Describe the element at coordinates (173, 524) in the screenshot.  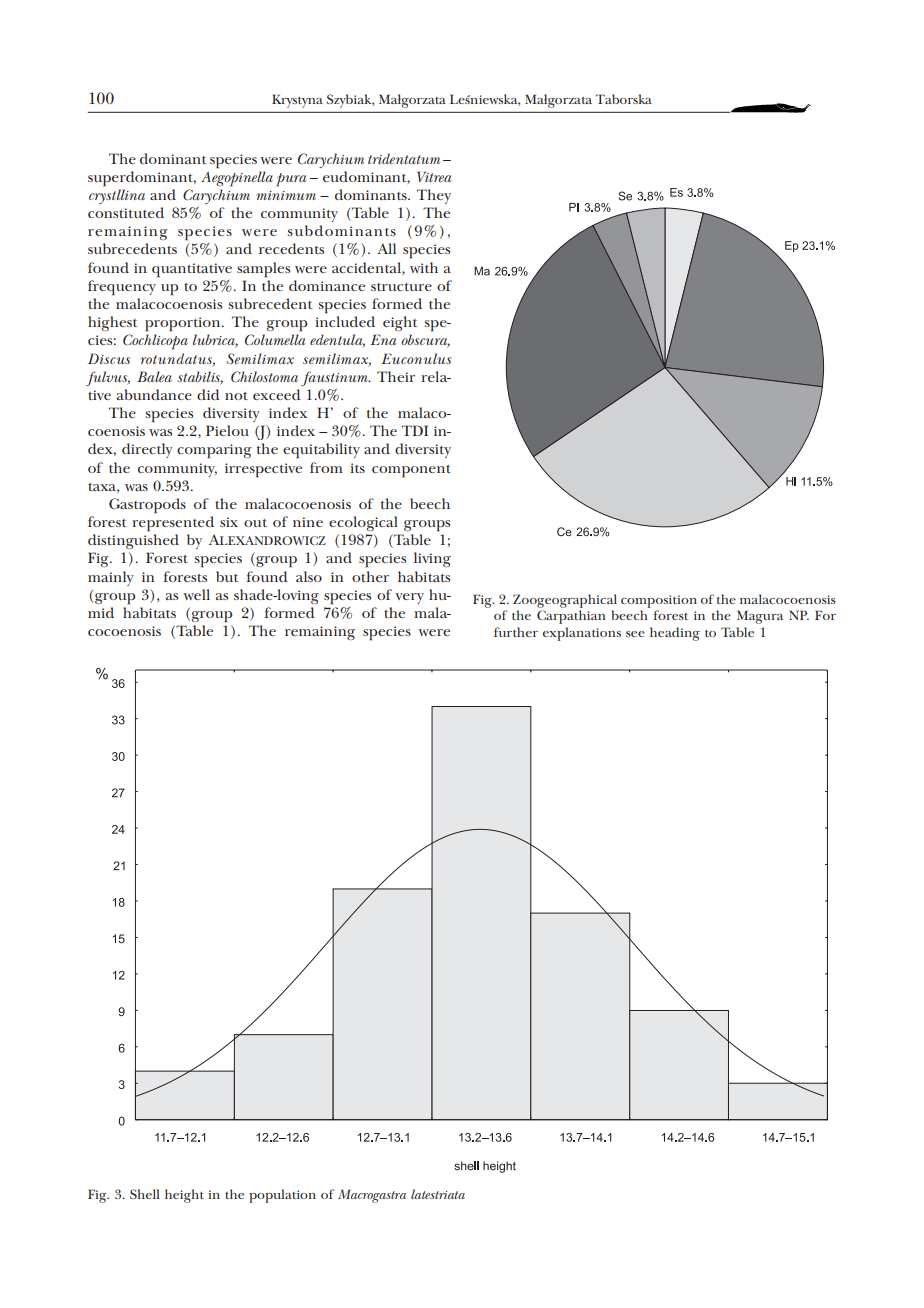
I see `represented` at that location.
